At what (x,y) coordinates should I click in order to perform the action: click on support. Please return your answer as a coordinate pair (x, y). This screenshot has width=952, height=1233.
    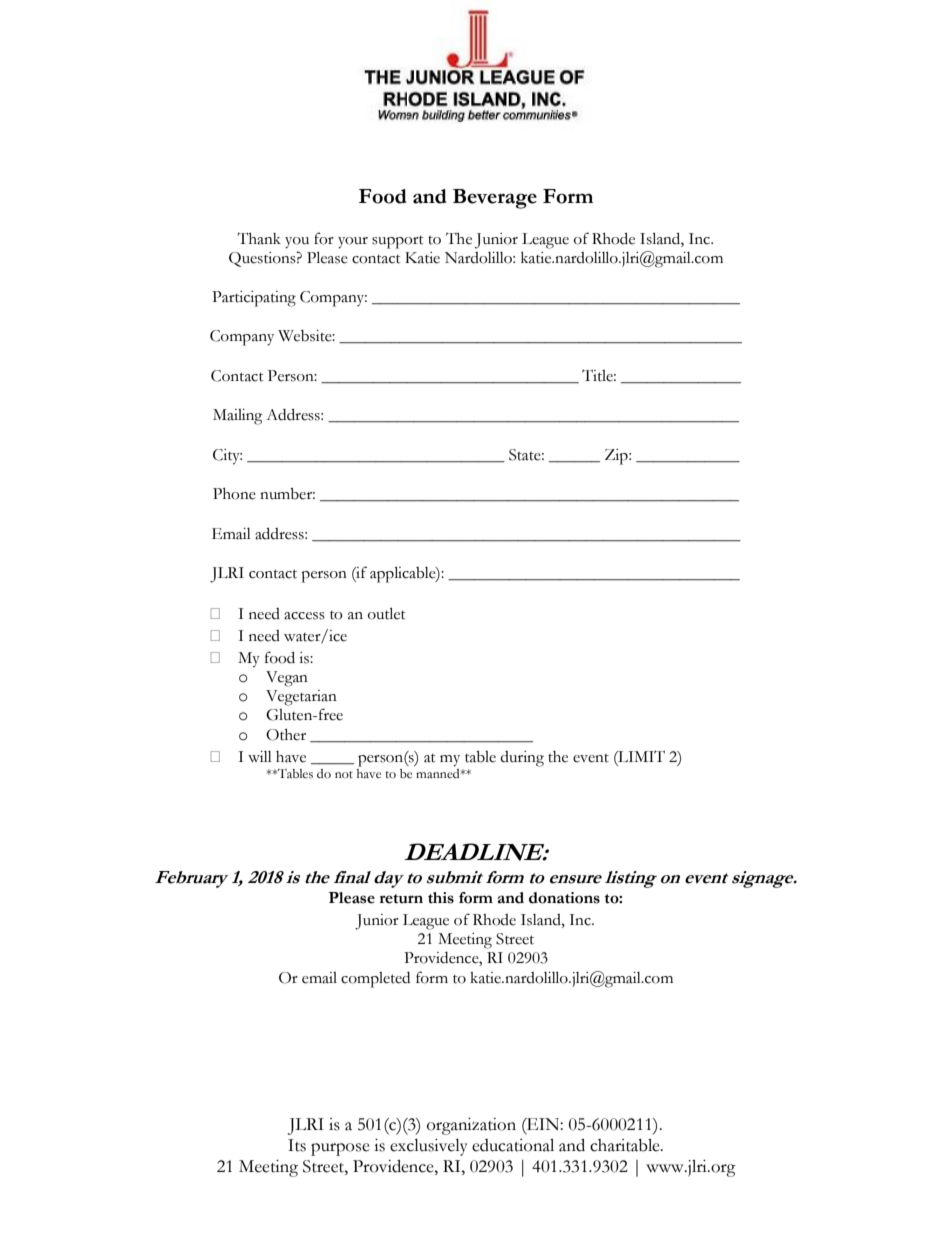
    Looking at the image, I should click on (398, 242).
